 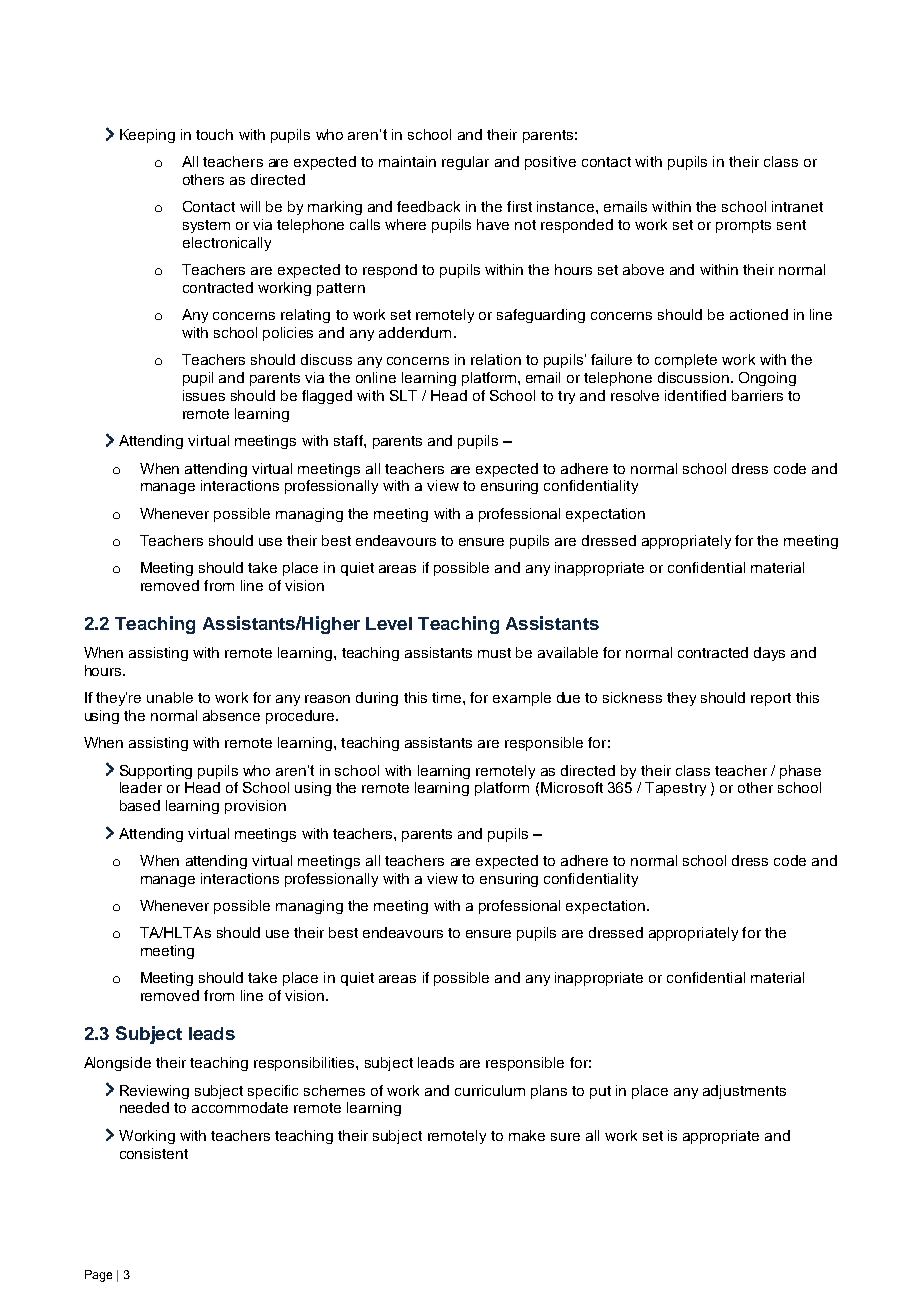 What do you see at coordinates (465, 163) in the screenshot?
I see `regular` at bounding box center [465, 163].
